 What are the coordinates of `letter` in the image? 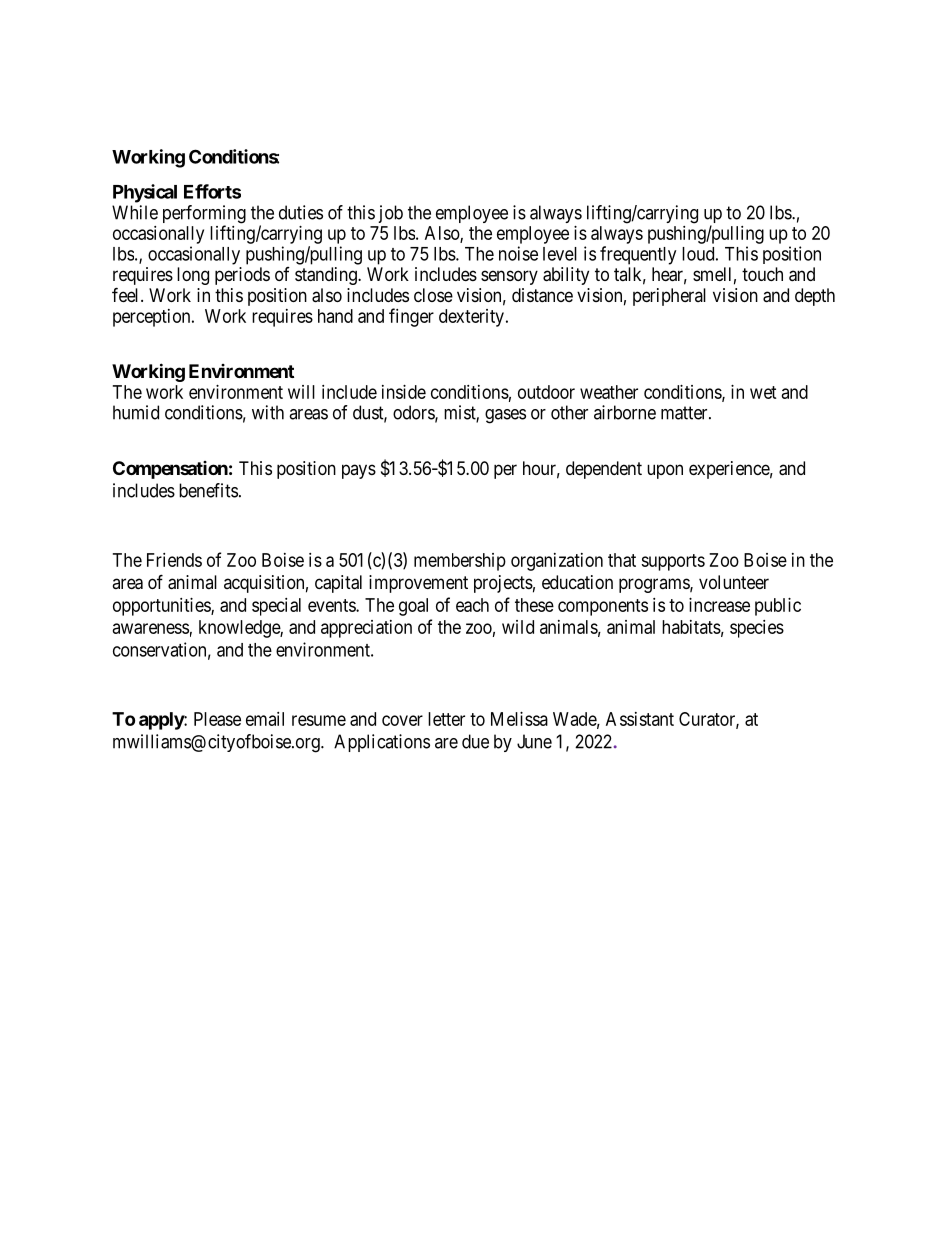 It's located at (446, 719).
